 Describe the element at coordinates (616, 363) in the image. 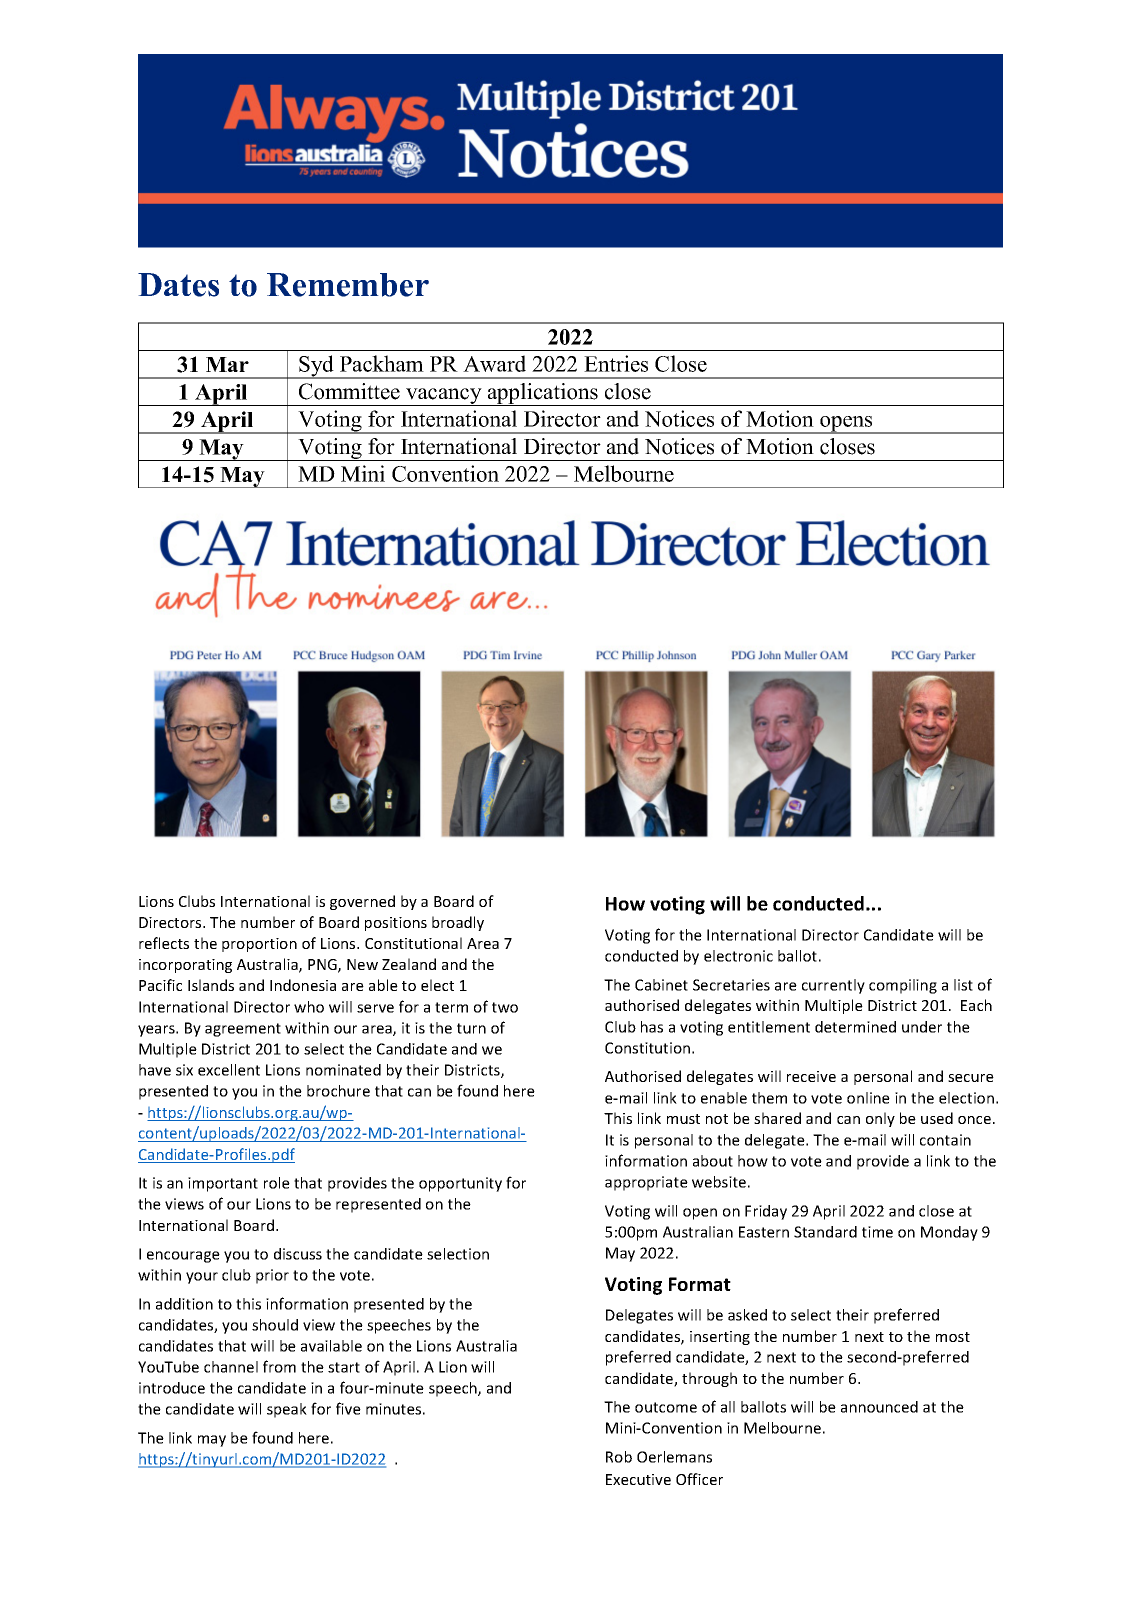

I see `Entries` at that location.
